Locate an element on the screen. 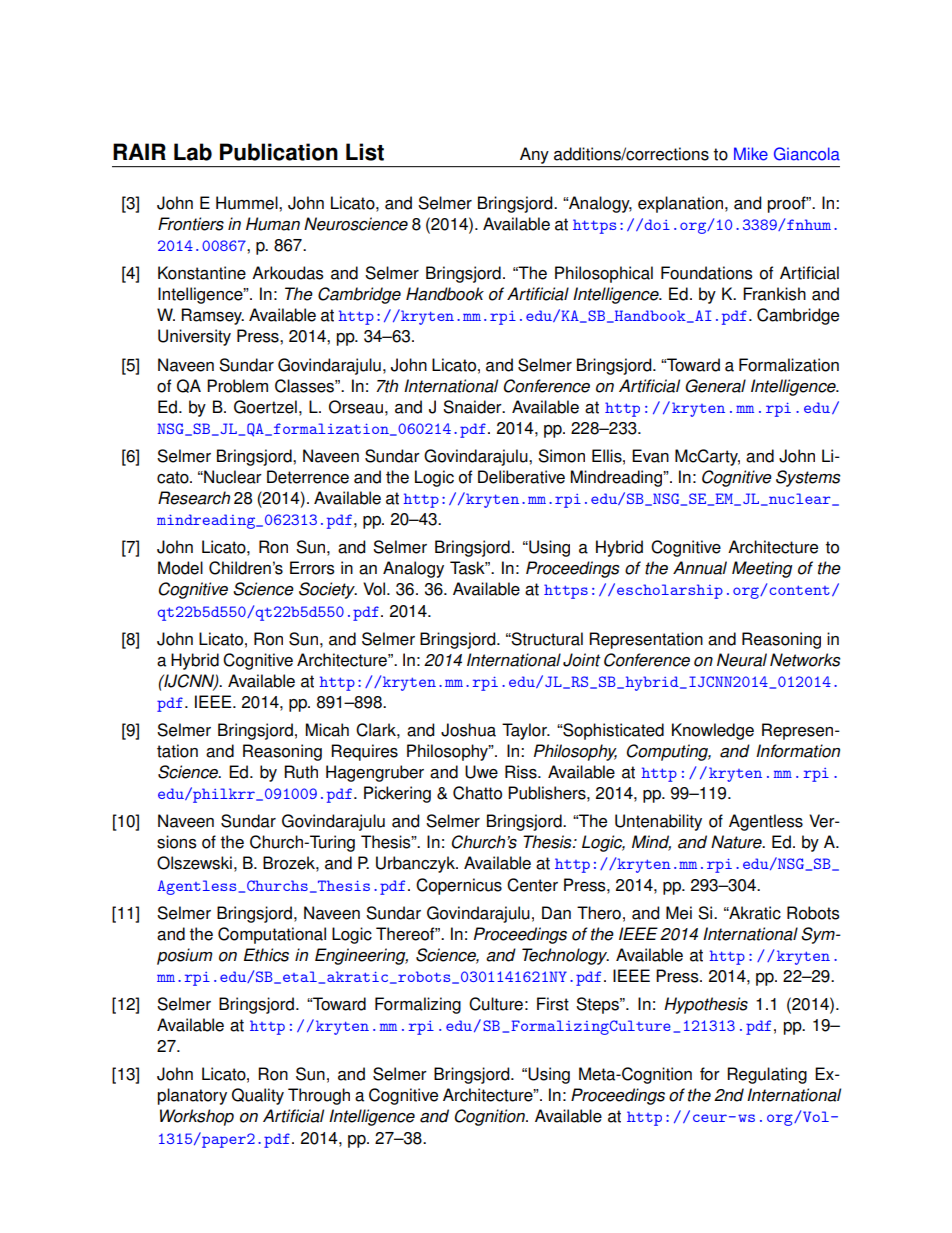 The width and height of the screenshot is (952, 1233). Society is located at coordinates (328, 590).
